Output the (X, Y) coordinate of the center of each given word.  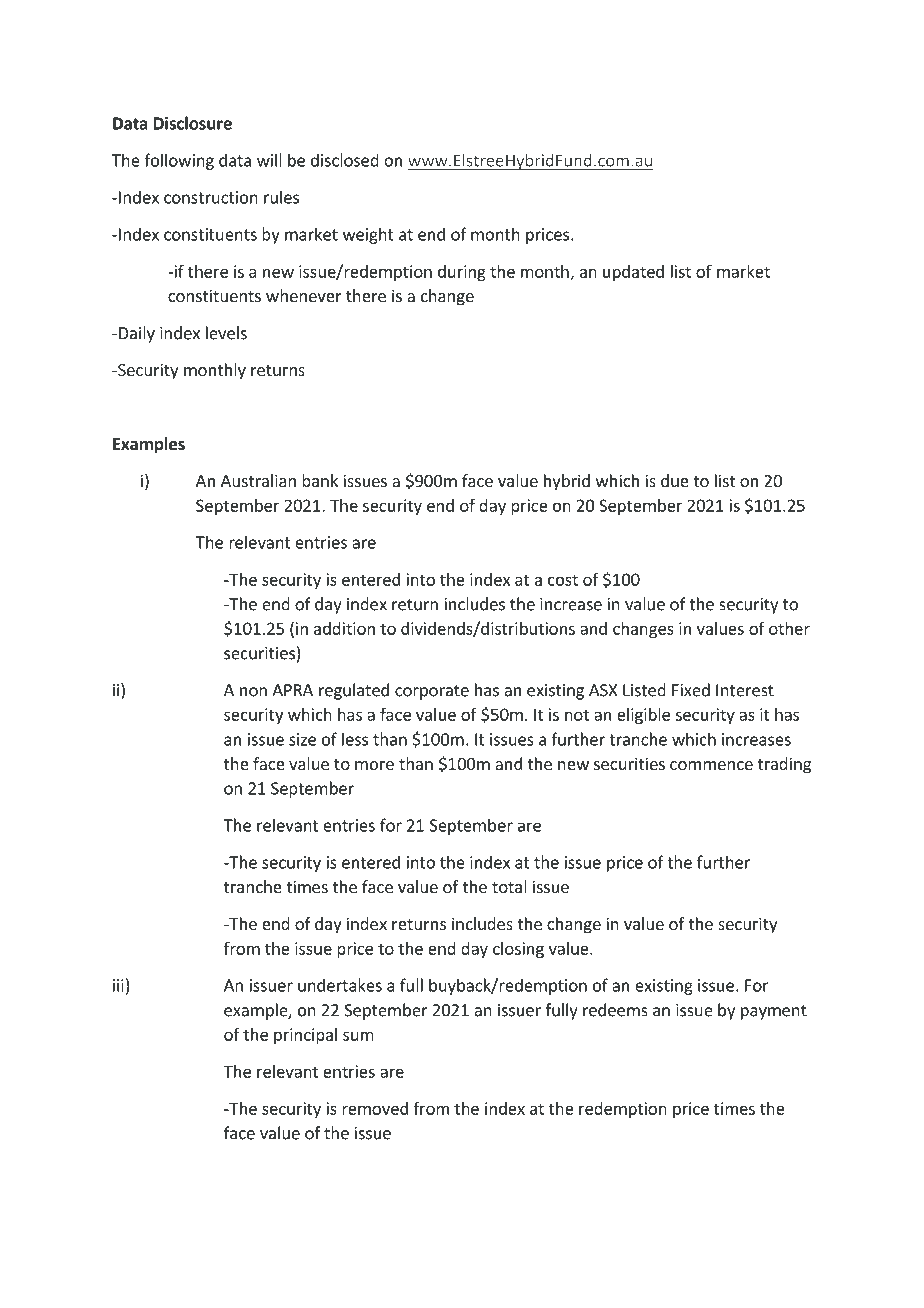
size (302, 739)
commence (711, 765)
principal (305, 1036)
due (675, 480)
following (179, 161)
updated (633, 273)
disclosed (345, 160)
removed (375, 1108)
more (374, 765)
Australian (258, 480)
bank (320, 480)
